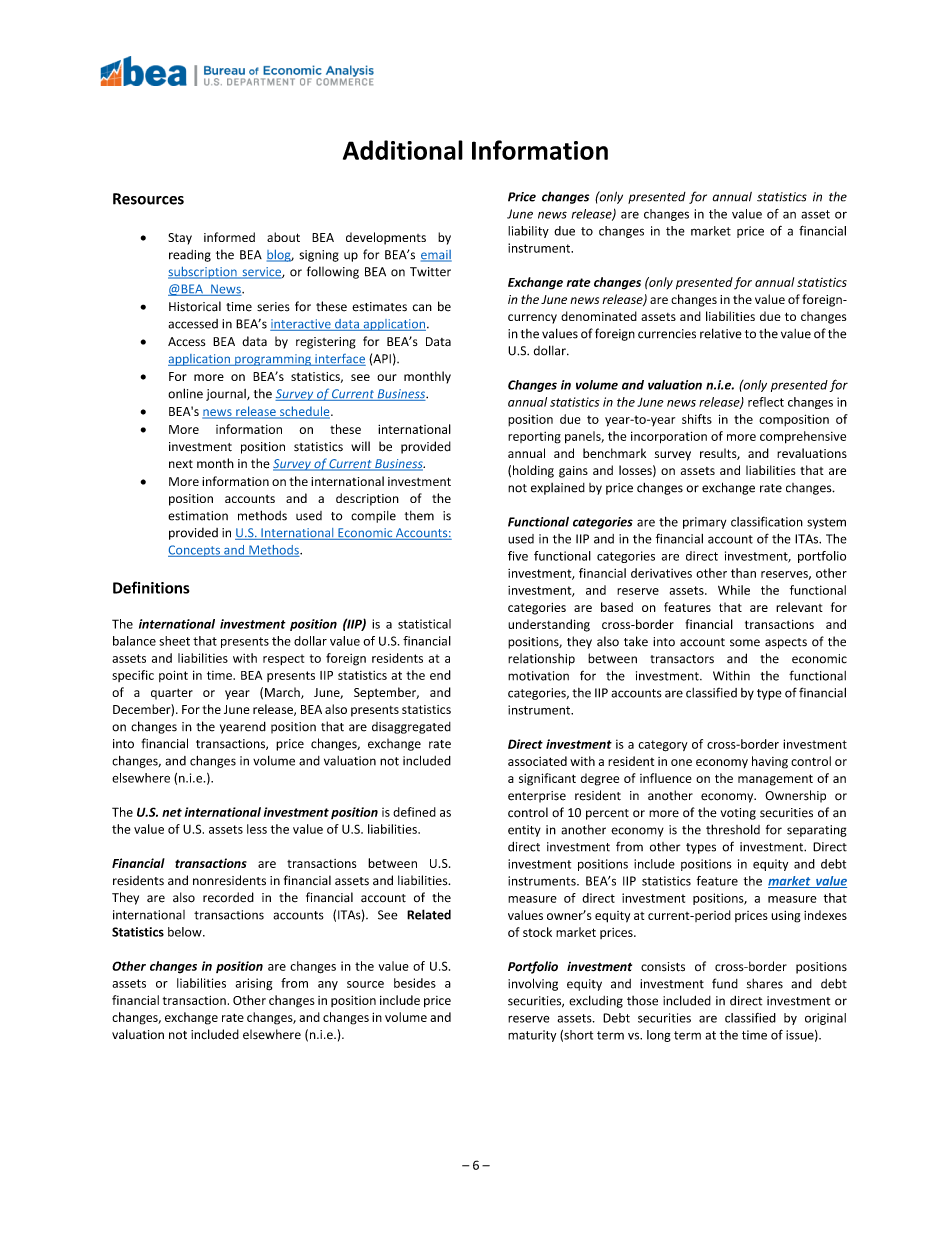  I want to click on liability, so click(528, 232).
